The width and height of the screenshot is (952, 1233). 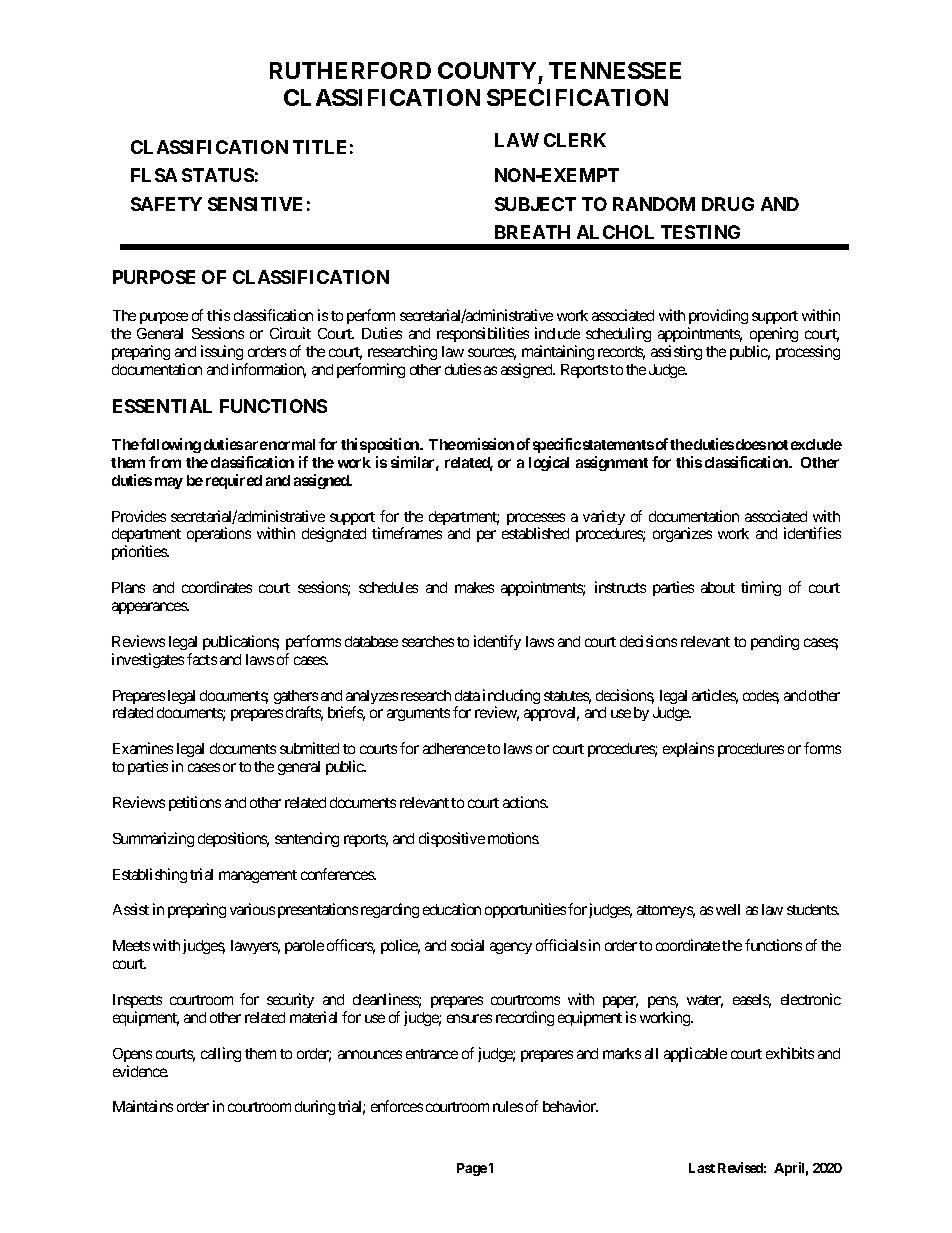 What do you see at coordinates (202, 659) in the screenshot?
I see `facts` at bounding box center [202, 659].
